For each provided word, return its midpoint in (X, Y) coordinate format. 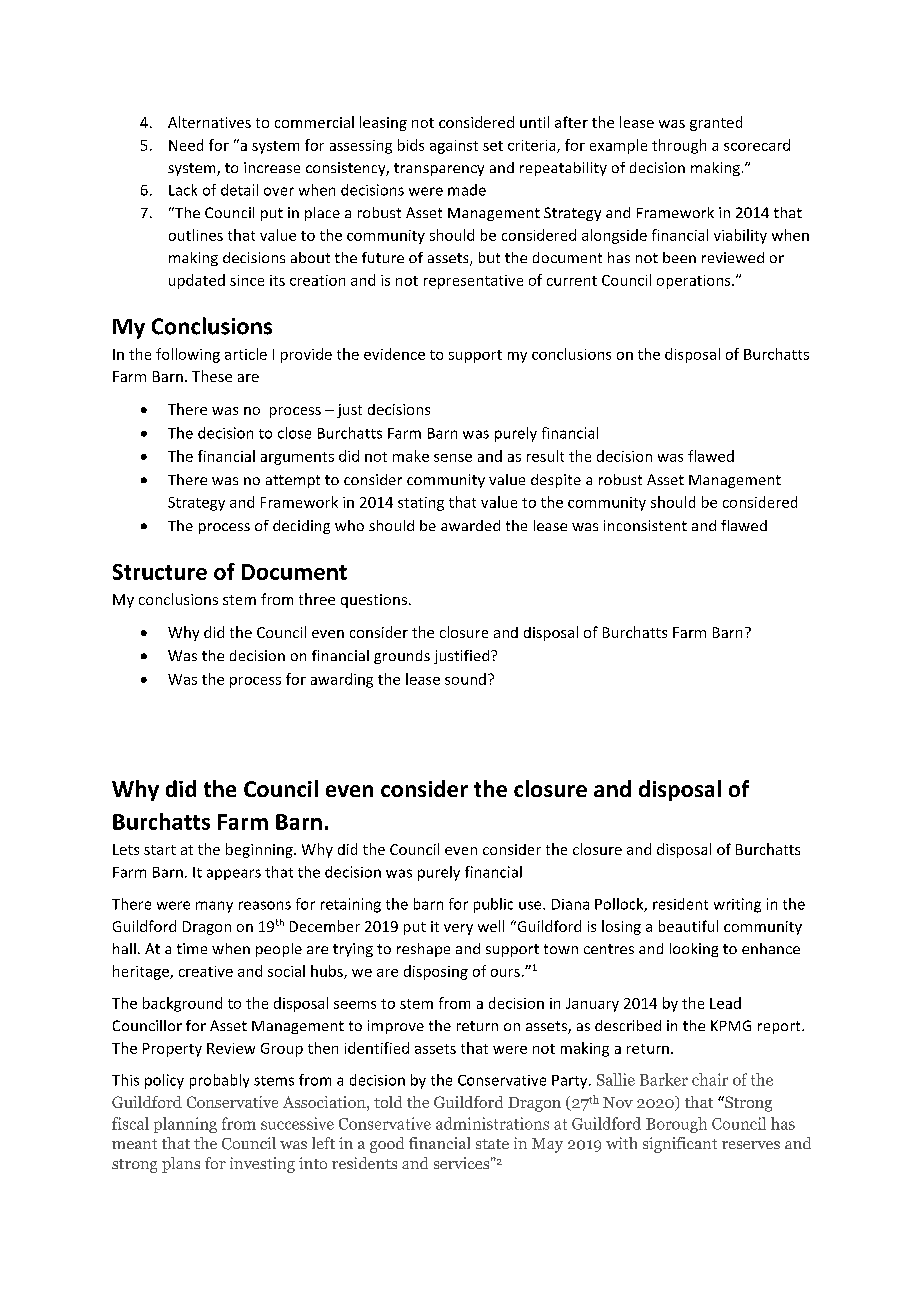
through (679, 146)
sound (465, 679)
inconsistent (645, 525)
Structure (160, 572)
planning (185, 1125)
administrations (492, 1123)
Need (186, 145)
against (454, 147)
